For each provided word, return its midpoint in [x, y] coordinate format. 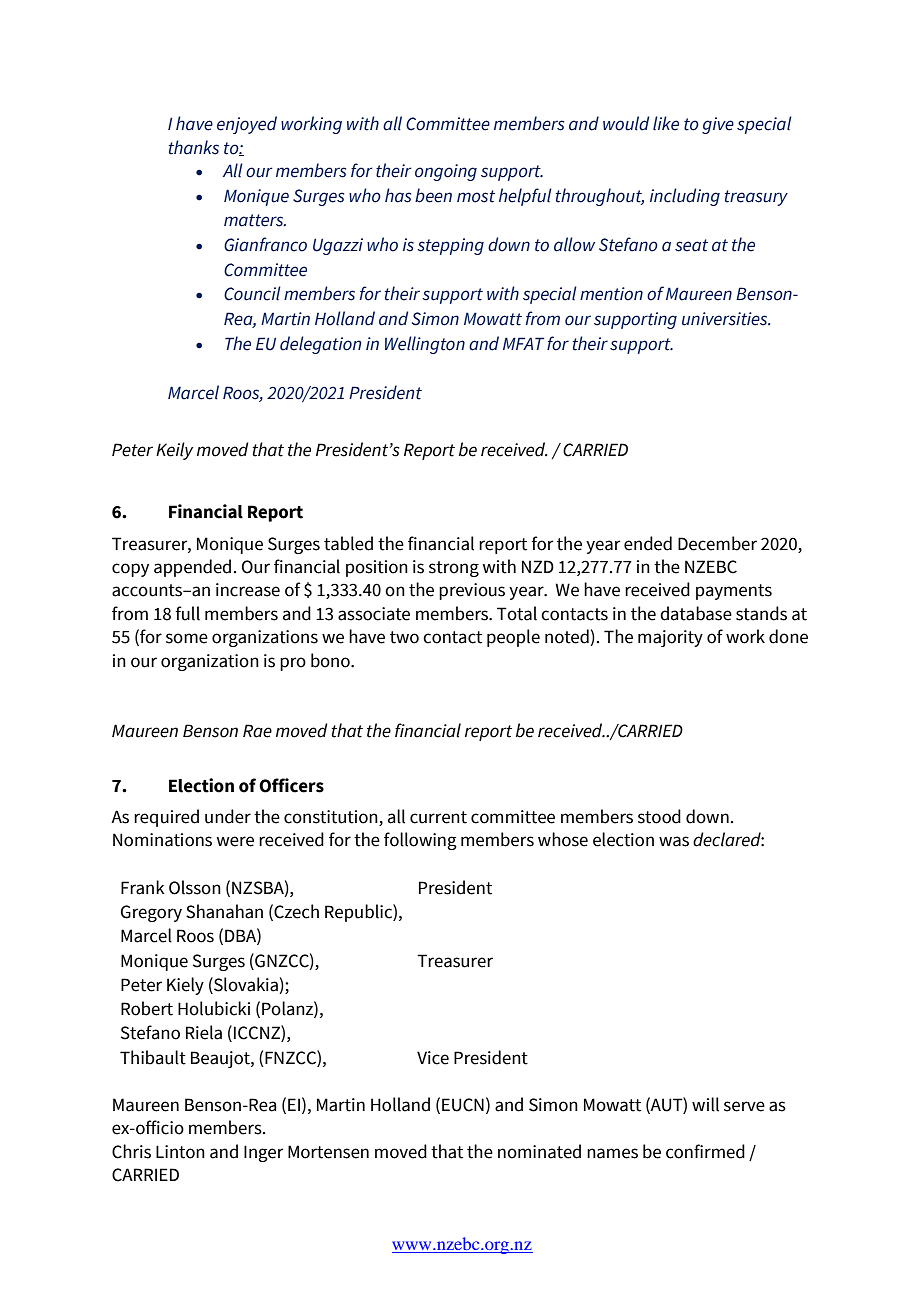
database [696, 613]
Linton [180, 1152]
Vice [433, 1058]
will [705, 1104]
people [513, 638]
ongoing [446, 172]
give [718, 125]
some [187, 638]
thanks [194, 147]
